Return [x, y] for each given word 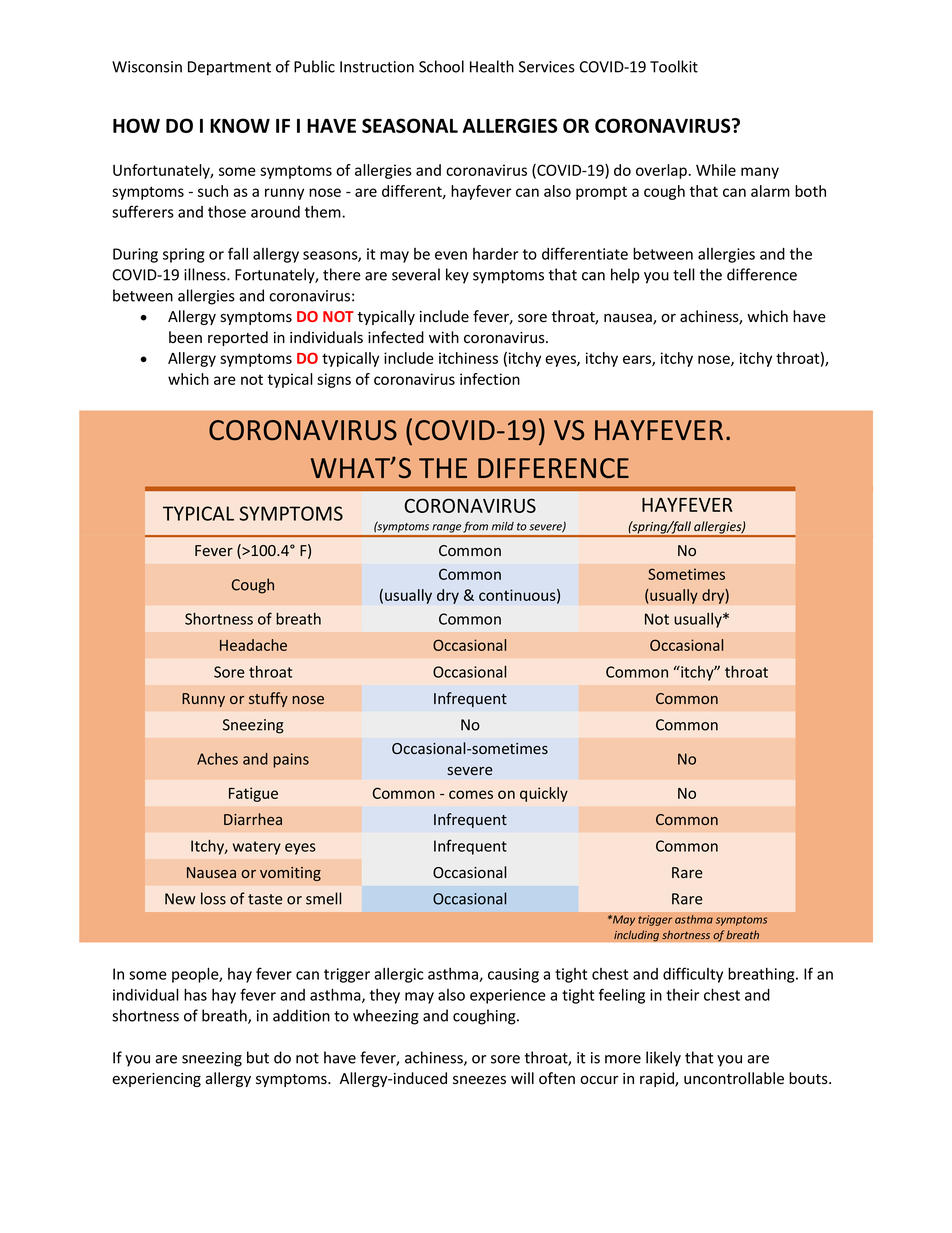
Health [492, 66]
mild [503, 526]
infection [490, 379]
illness [206, 274]
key [457, 276]
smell [323, 898]
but [258, 1057]
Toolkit [674, 66]
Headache [253, 645]
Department [229, 68]
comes [471, 794]
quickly [544, 794]
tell [684, 274]
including [637, 936]
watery [257, 848]
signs [334, 380]
